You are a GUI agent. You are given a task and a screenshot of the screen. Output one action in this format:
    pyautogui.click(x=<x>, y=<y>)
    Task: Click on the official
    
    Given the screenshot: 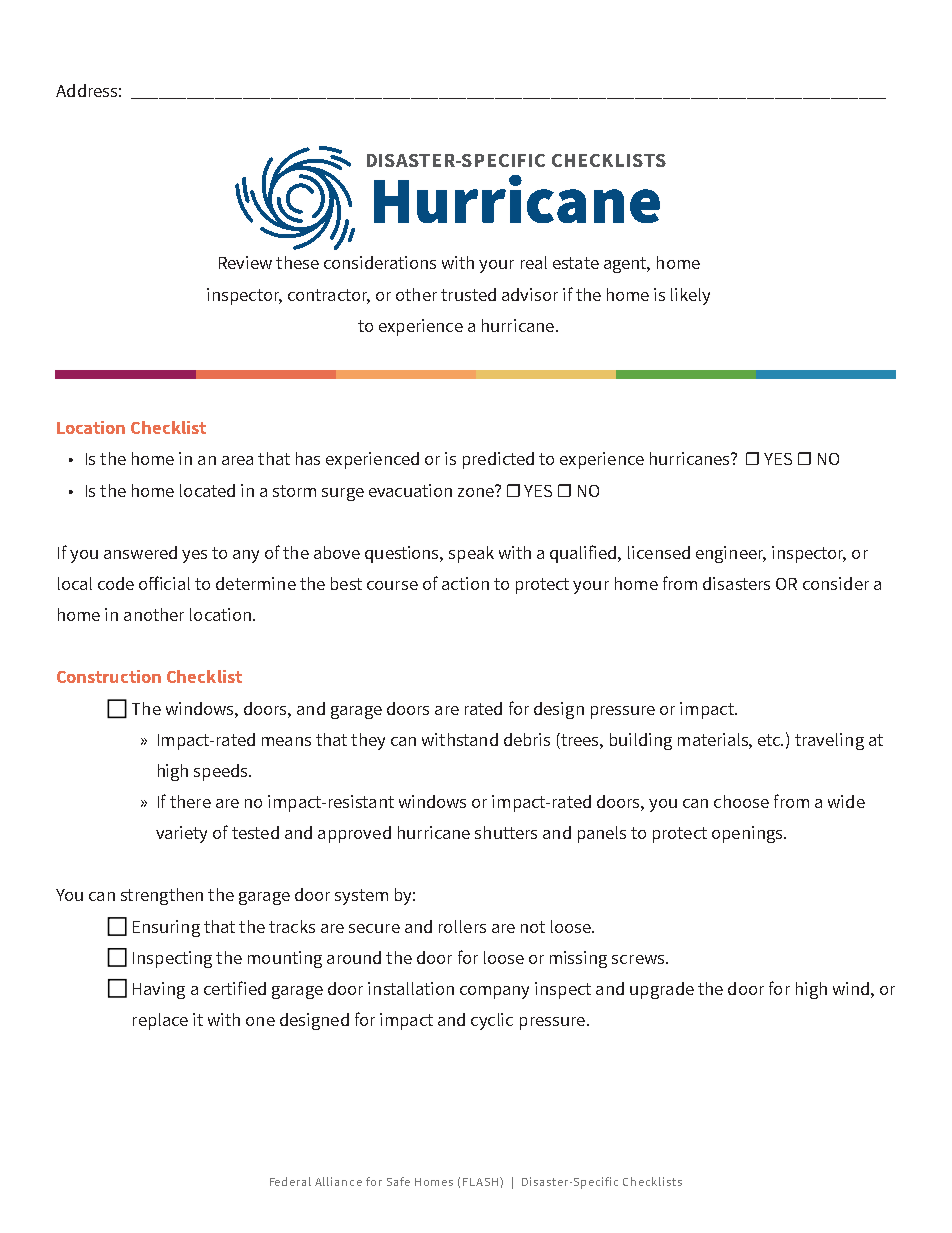 What is the action you would take?
    pyautogui.click(x=164, y=583)
